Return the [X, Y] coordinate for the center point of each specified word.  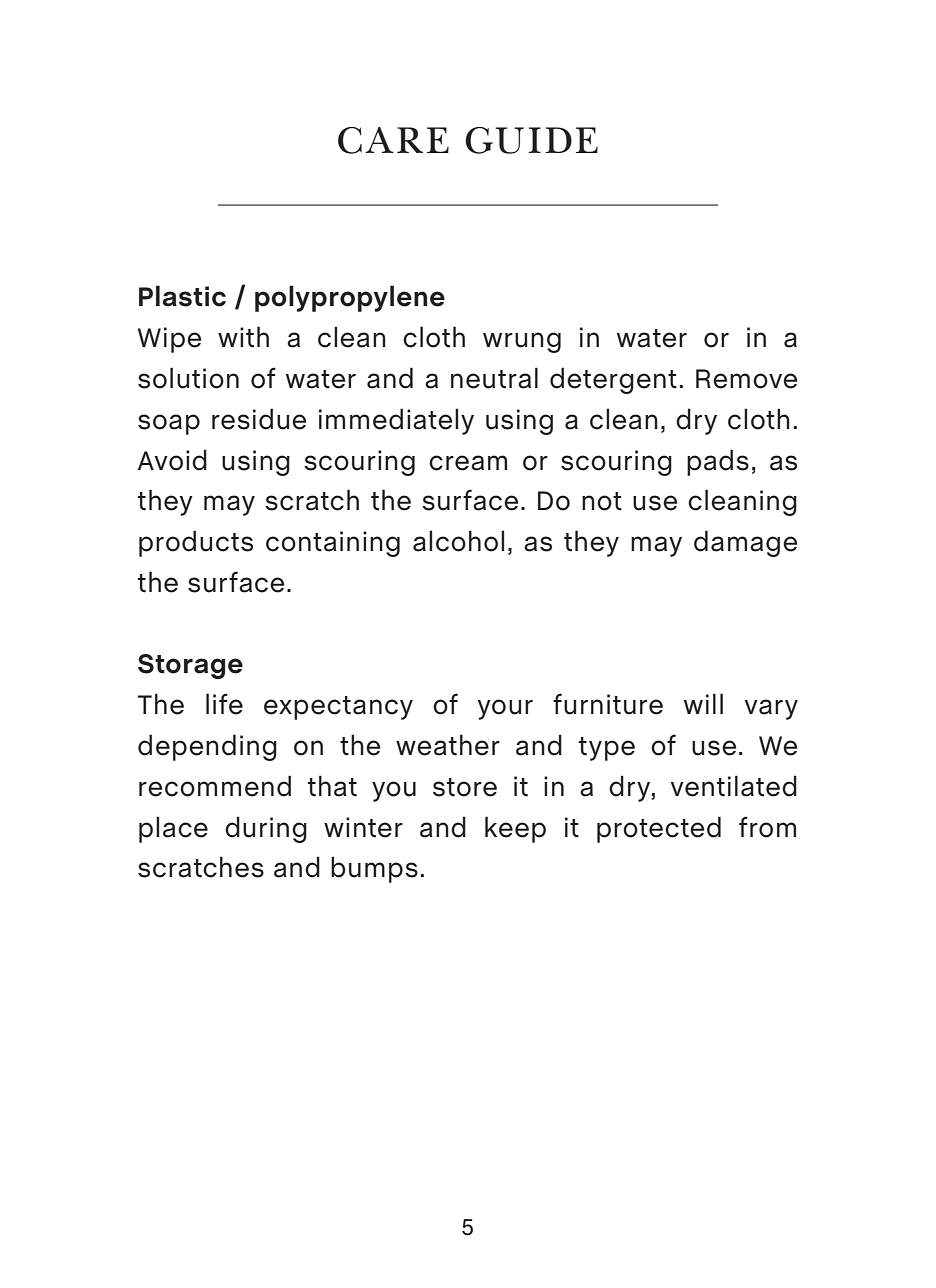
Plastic [182, 296]
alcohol [458, 541]
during [266, 829]
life [224, 704]
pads [718, 462]
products [196, 543]
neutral [494, 378]
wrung [522, 342]
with [243, 337]
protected [659, 829]
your [505, 709]
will [703, 703]
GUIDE [531, 140]
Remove [746, 379]
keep [515, 829]
